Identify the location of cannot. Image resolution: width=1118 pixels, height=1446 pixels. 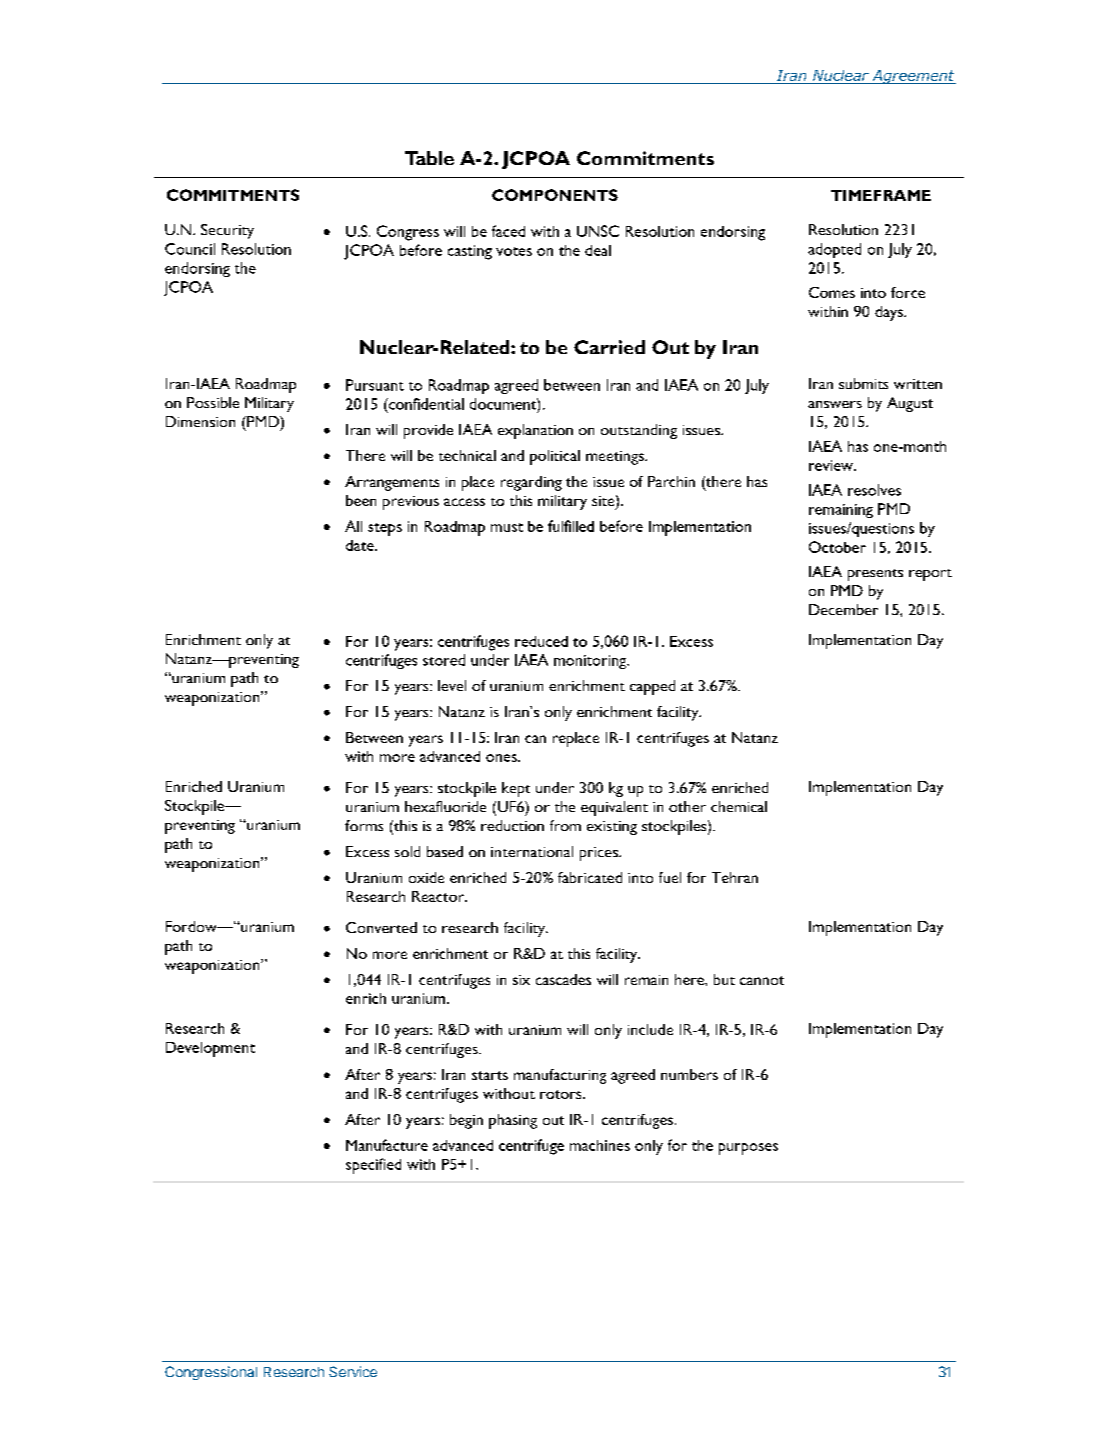
(762, 980).
